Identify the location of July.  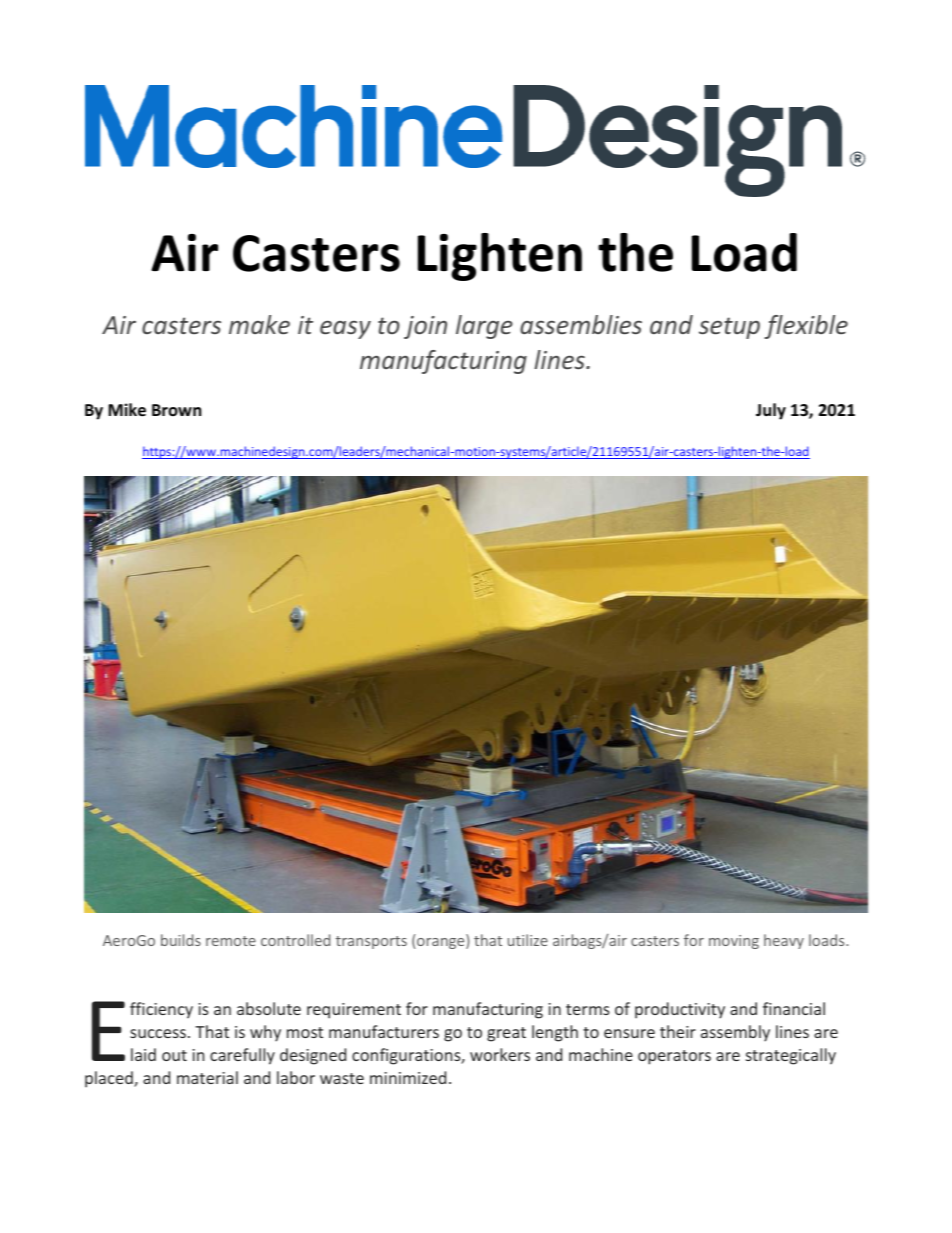
(771, 411).
